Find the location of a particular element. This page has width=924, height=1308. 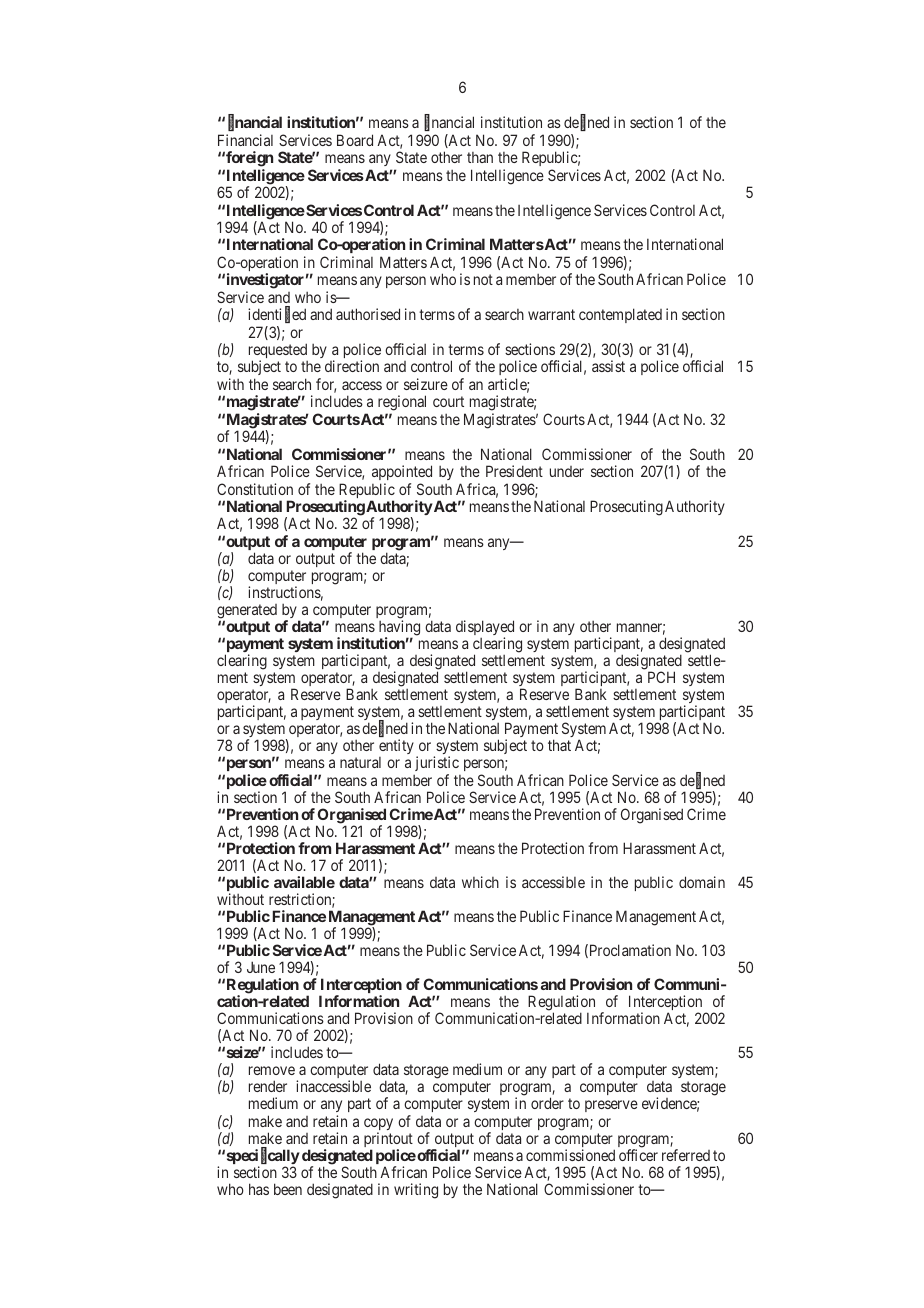

contemplated is located at coordinates (620, 315).
